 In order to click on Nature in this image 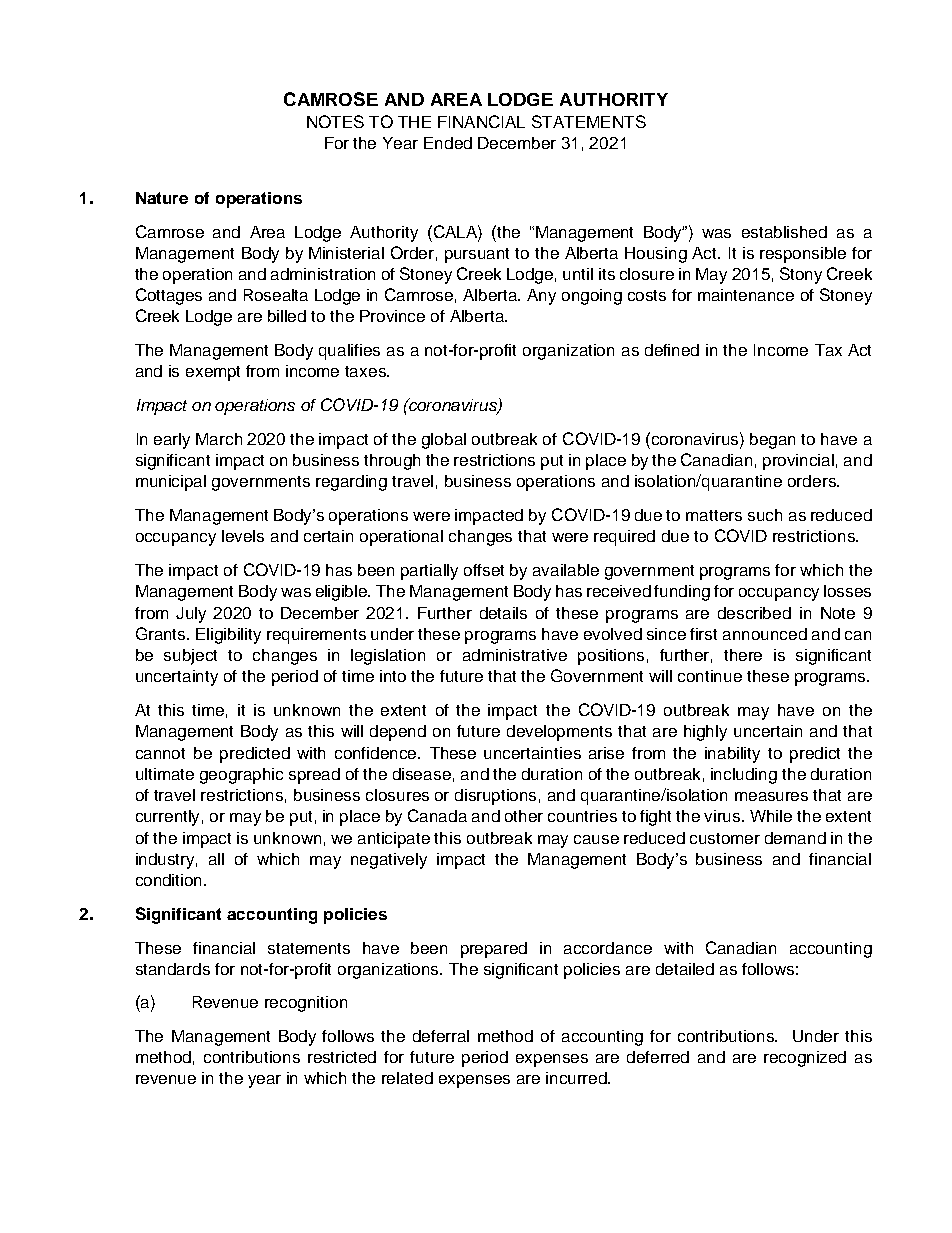, I will do `click(162, 198)`.
